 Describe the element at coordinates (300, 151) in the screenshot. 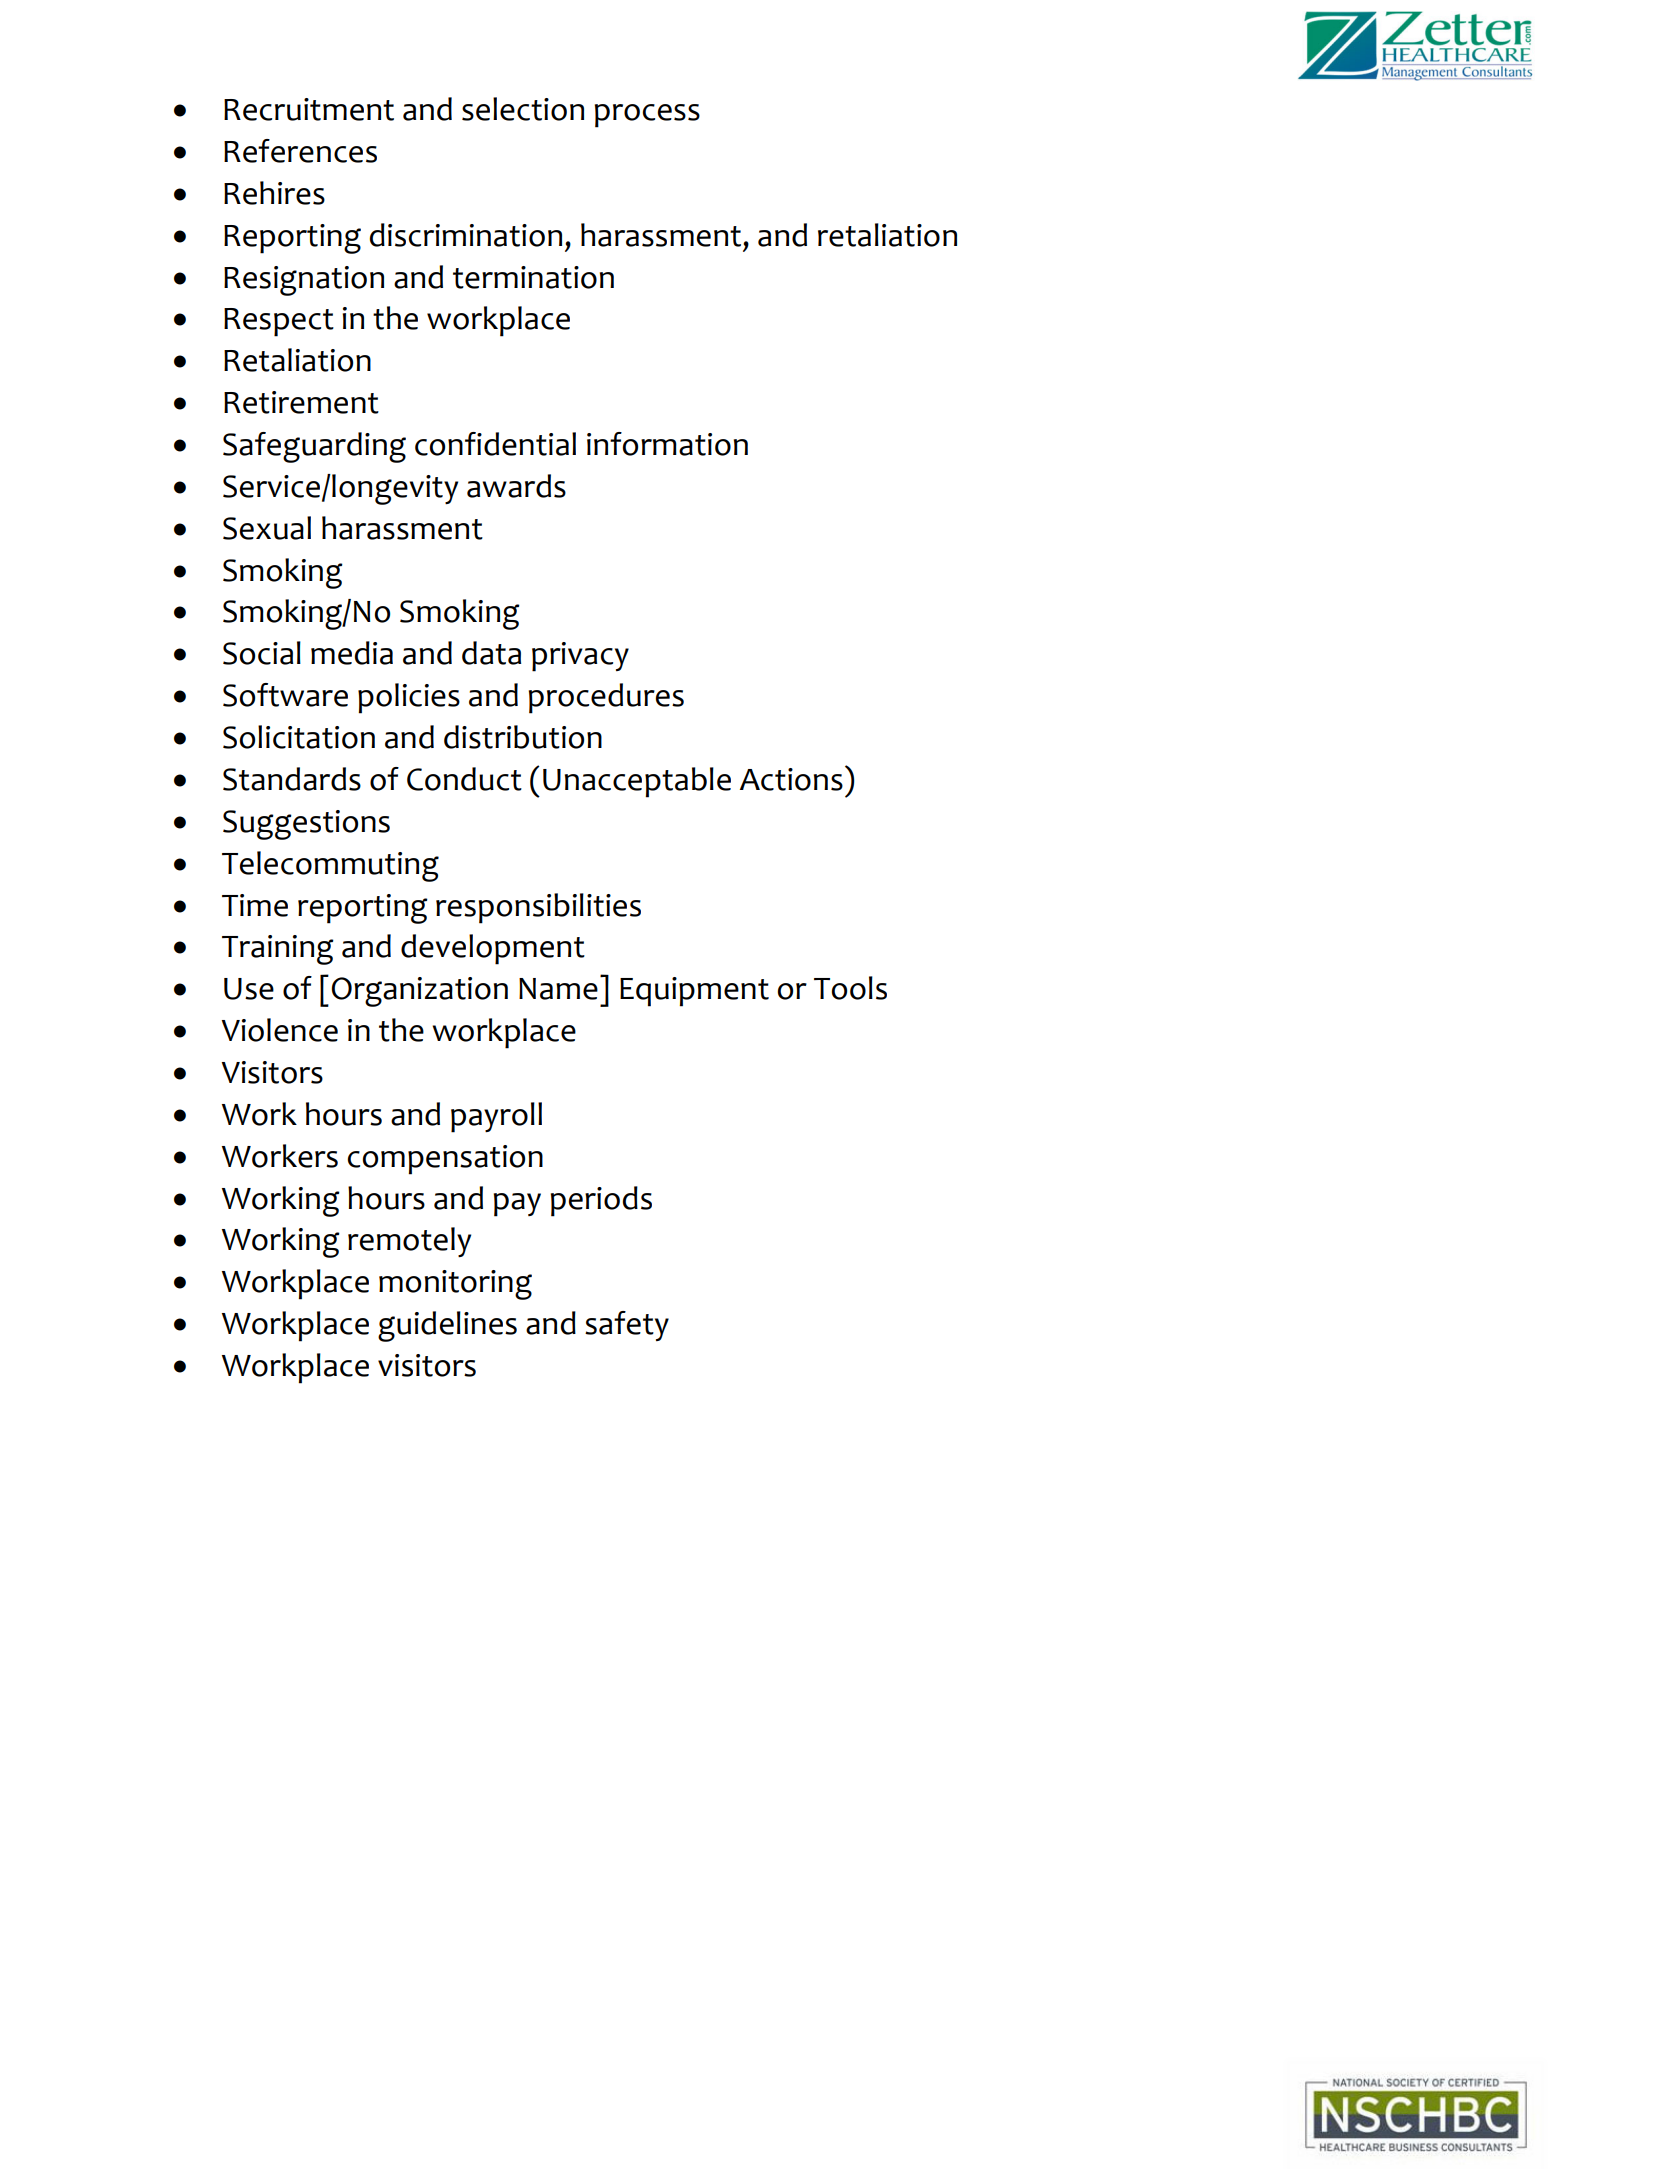

I see `References` at that location.
